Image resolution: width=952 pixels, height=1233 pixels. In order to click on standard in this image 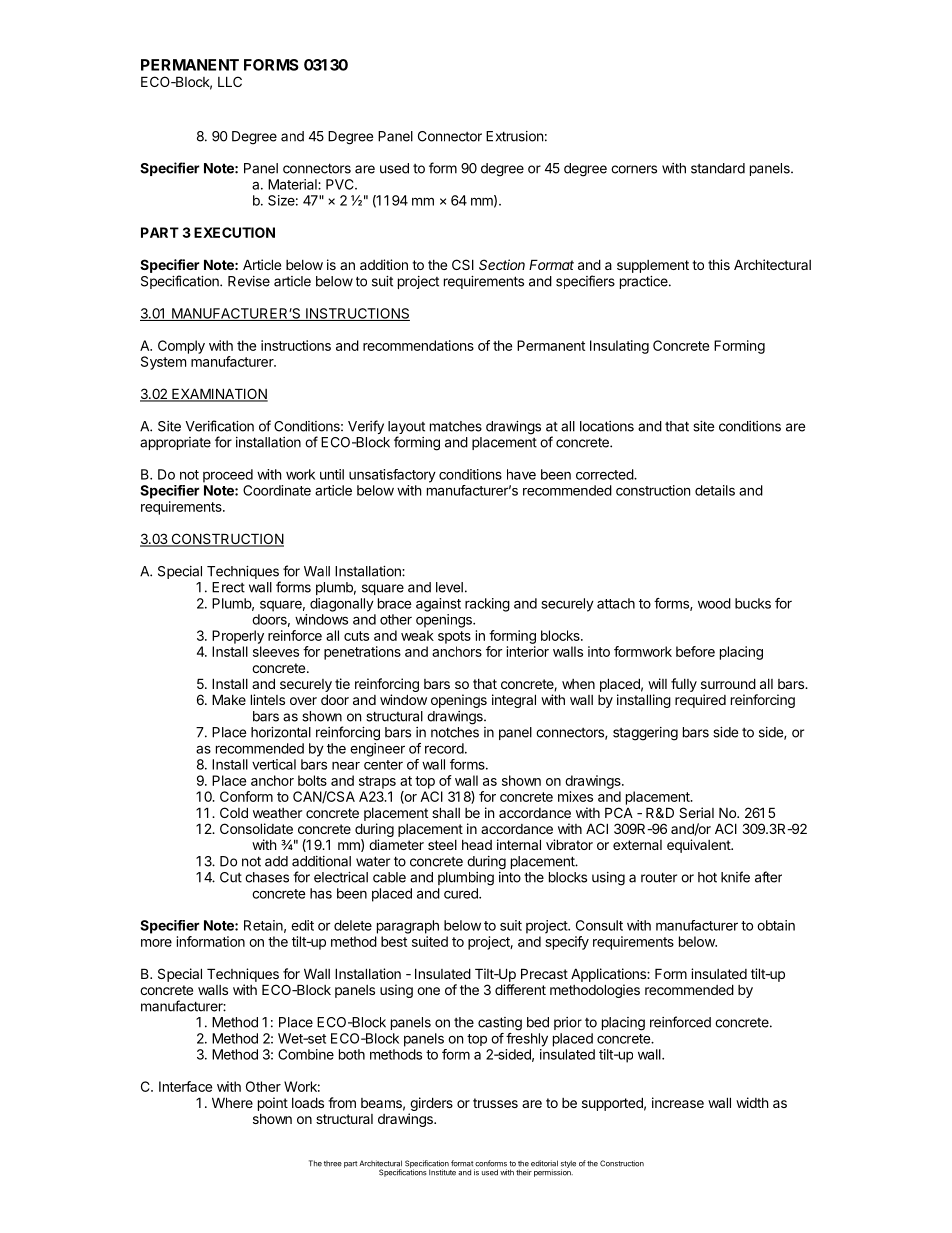, I will do `click(718, 168)`.
